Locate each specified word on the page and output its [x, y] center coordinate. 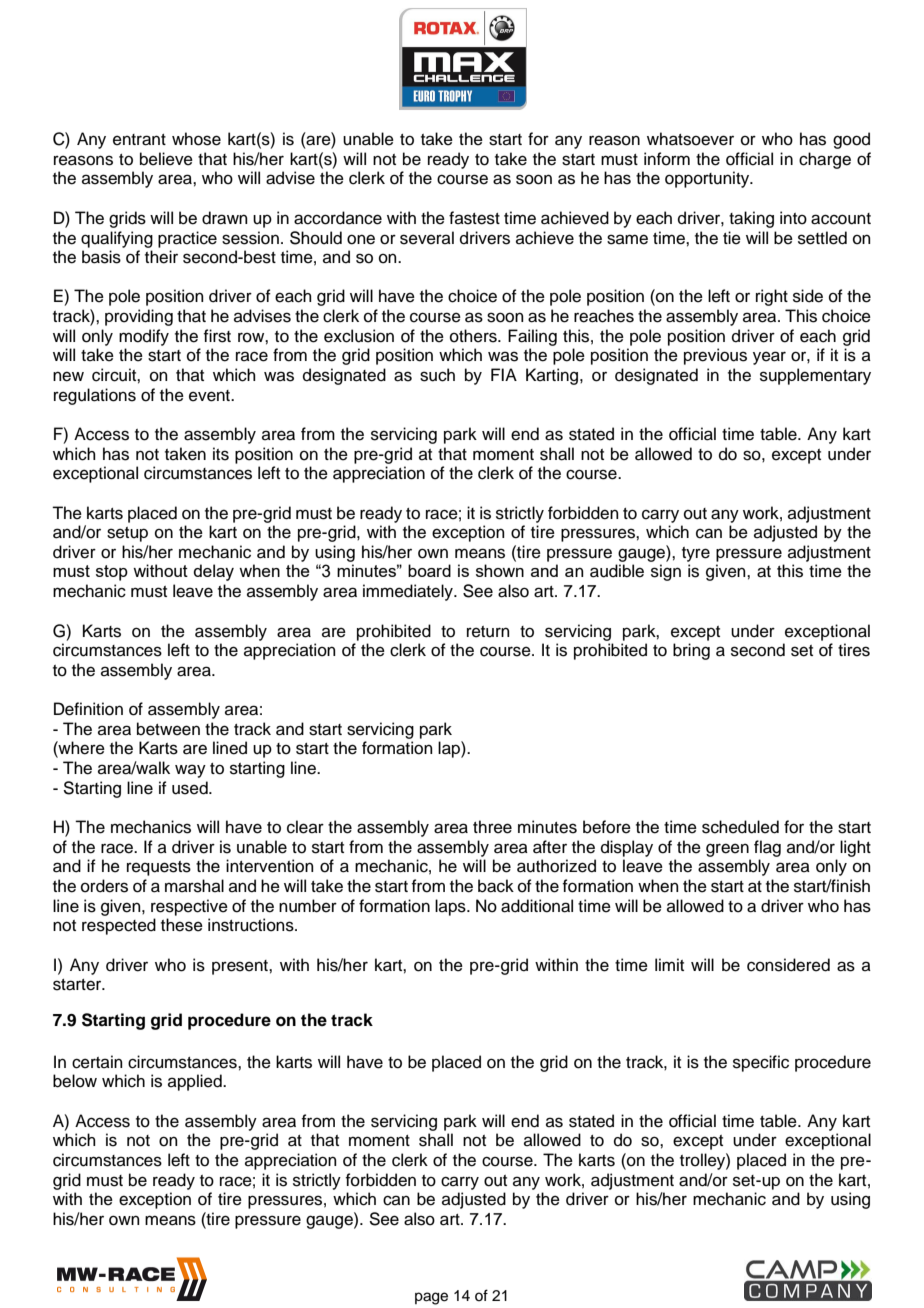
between [168, 729]
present [241, 967]
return [488, 632]
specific [761, 1063]
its [221, 454]
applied [196, 1082]
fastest [474, 218]
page [431, 1298]
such [437, 375]
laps [451, 907]
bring [691, 651]
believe [166, 159]
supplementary [815, 376]
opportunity [708, 179]
